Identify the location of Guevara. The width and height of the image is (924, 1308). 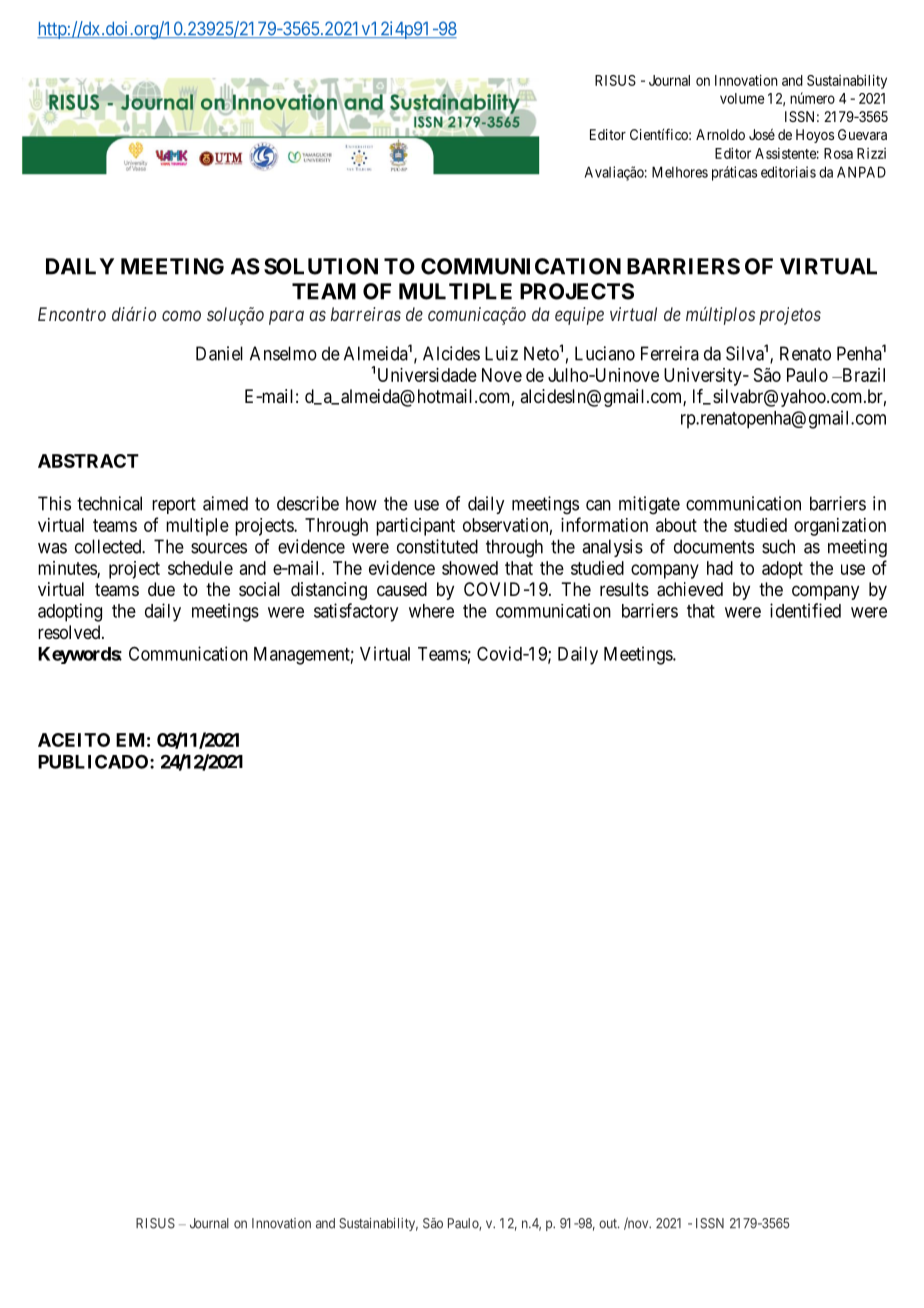
(862, 134).
